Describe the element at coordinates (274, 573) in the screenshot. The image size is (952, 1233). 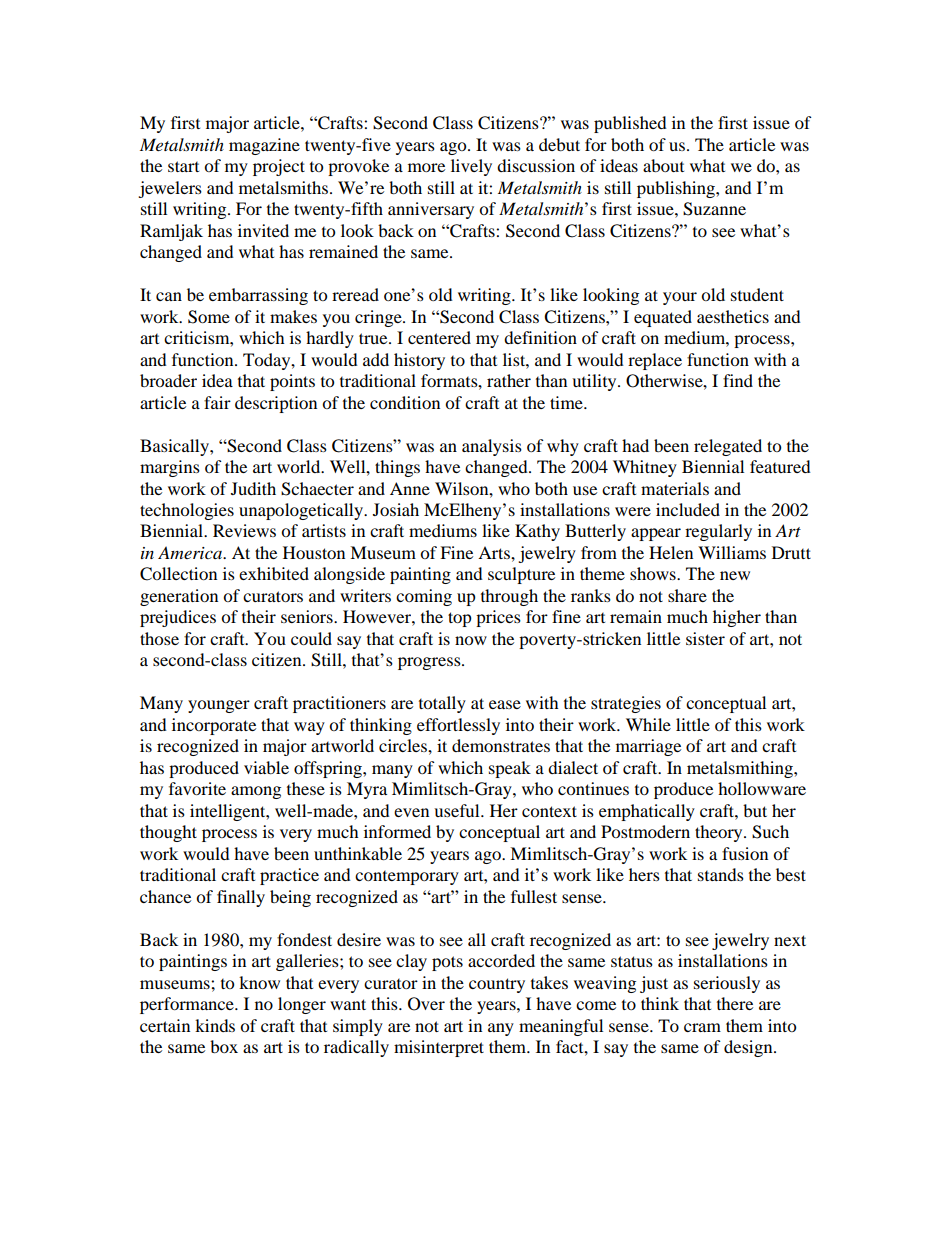
I see `exhibited` at that location.
